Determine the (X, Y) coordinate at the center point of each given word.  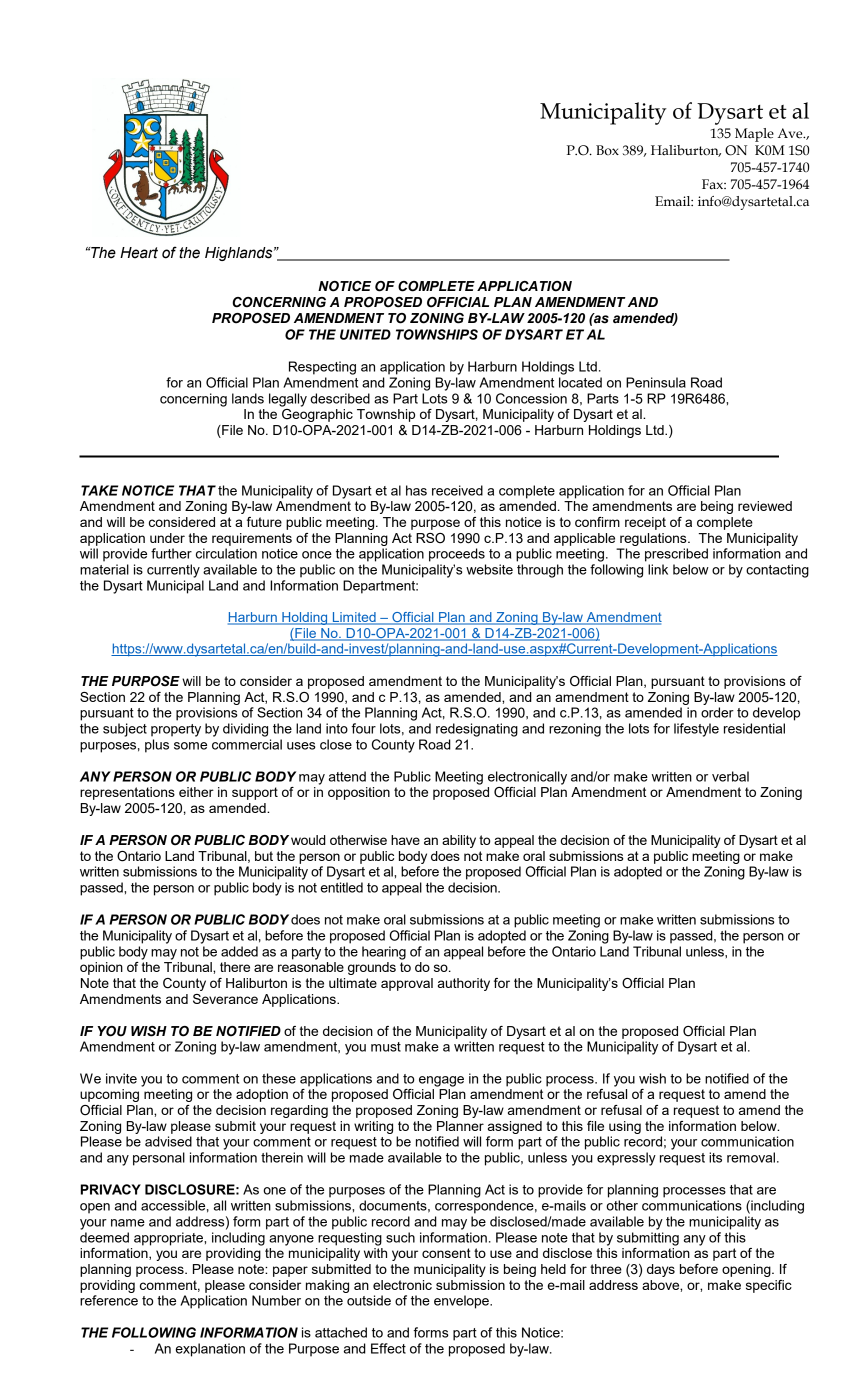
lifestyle (696, 730)
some (190, 746)
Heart (139, 253)
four (363, 728)
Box (607, 150)
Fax (714, 184)
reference (109, 1300)
